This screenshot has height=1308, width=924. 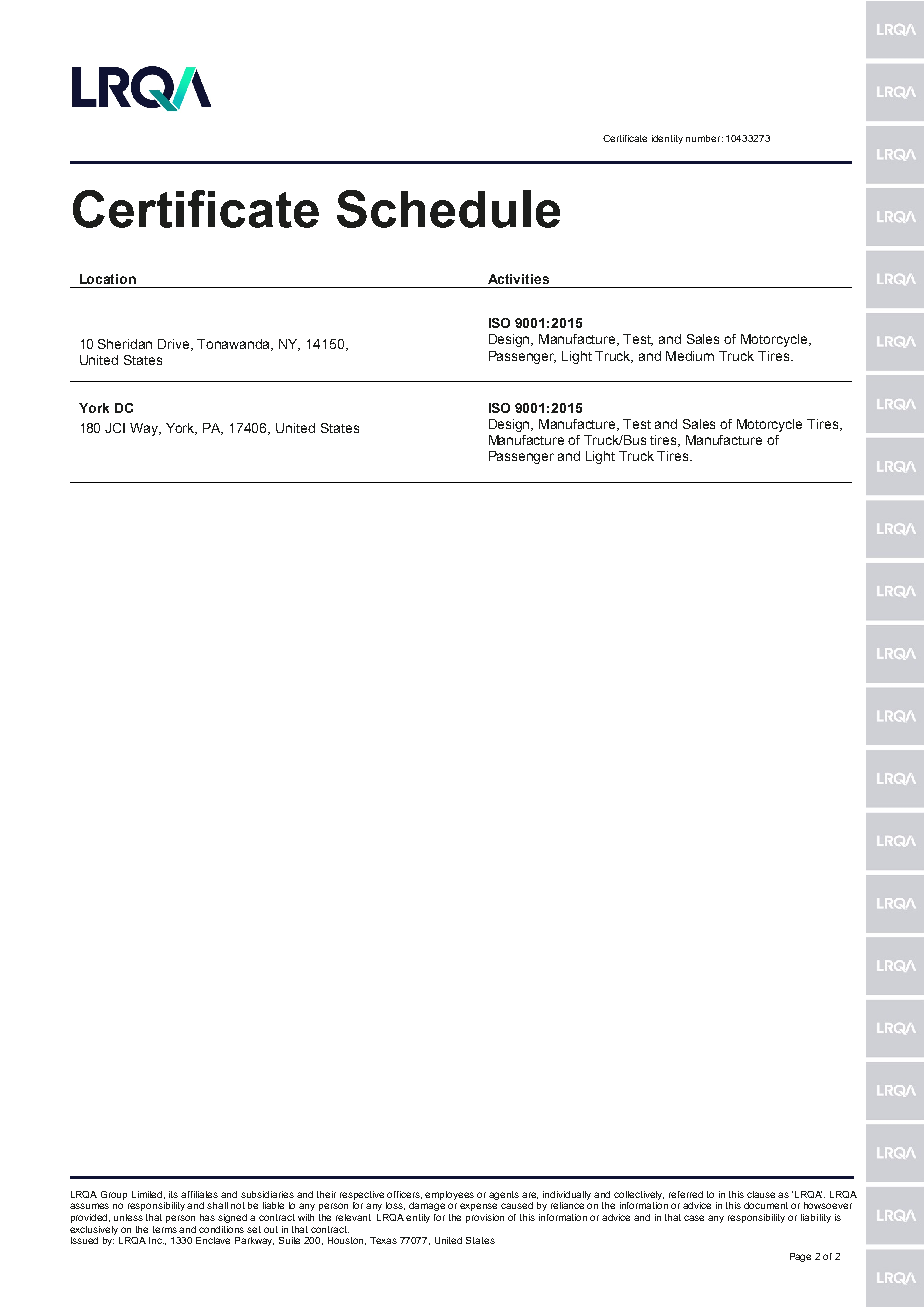 What do you see at coordinates (175, 345) in the screenshot?
I see `Drive` at bounding box center [175, 345].
